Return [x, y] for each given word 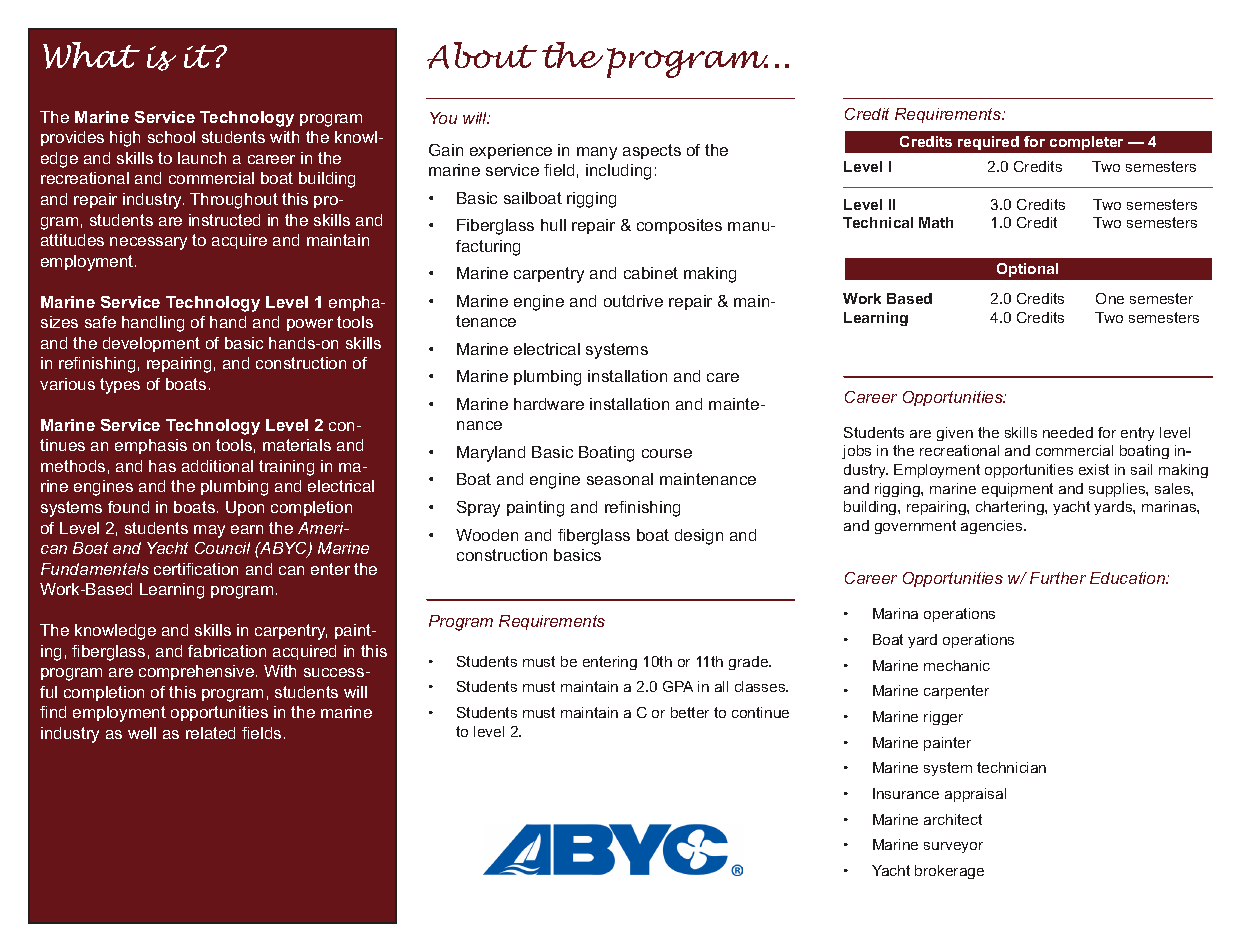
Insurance [906, 793]
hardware [549, 404]
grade [749, 663]
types [120, 386]
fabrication [227, 651]
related [210, 733]
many [597, 153]
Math [936, 222]
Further [1058, 578]
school [171, 137]
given [955, 434]
